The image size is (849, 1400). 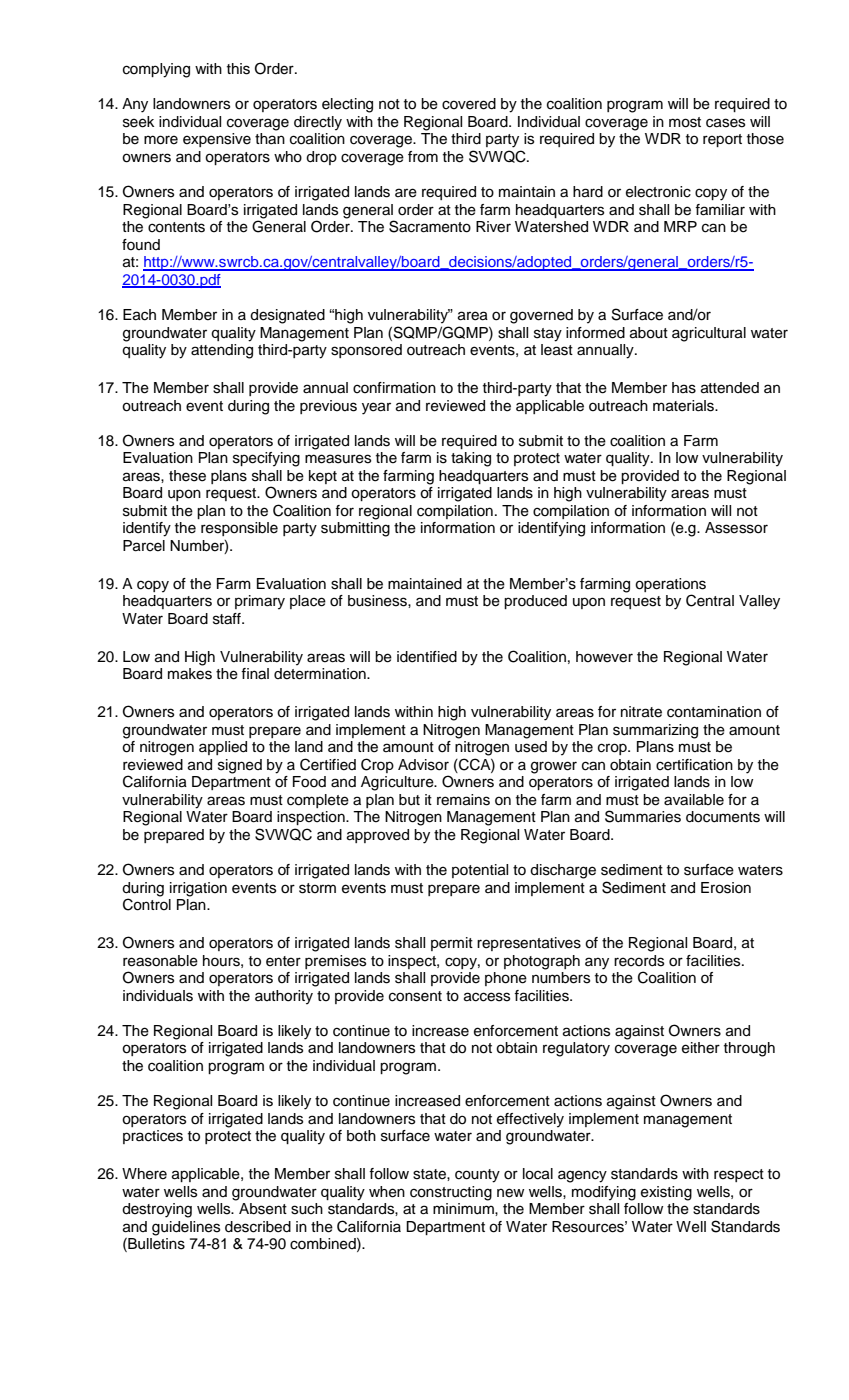 What do you see at coordinates (198, 889) in the screenshot?
I see `irrigation` at bounding box center [198, 889].
